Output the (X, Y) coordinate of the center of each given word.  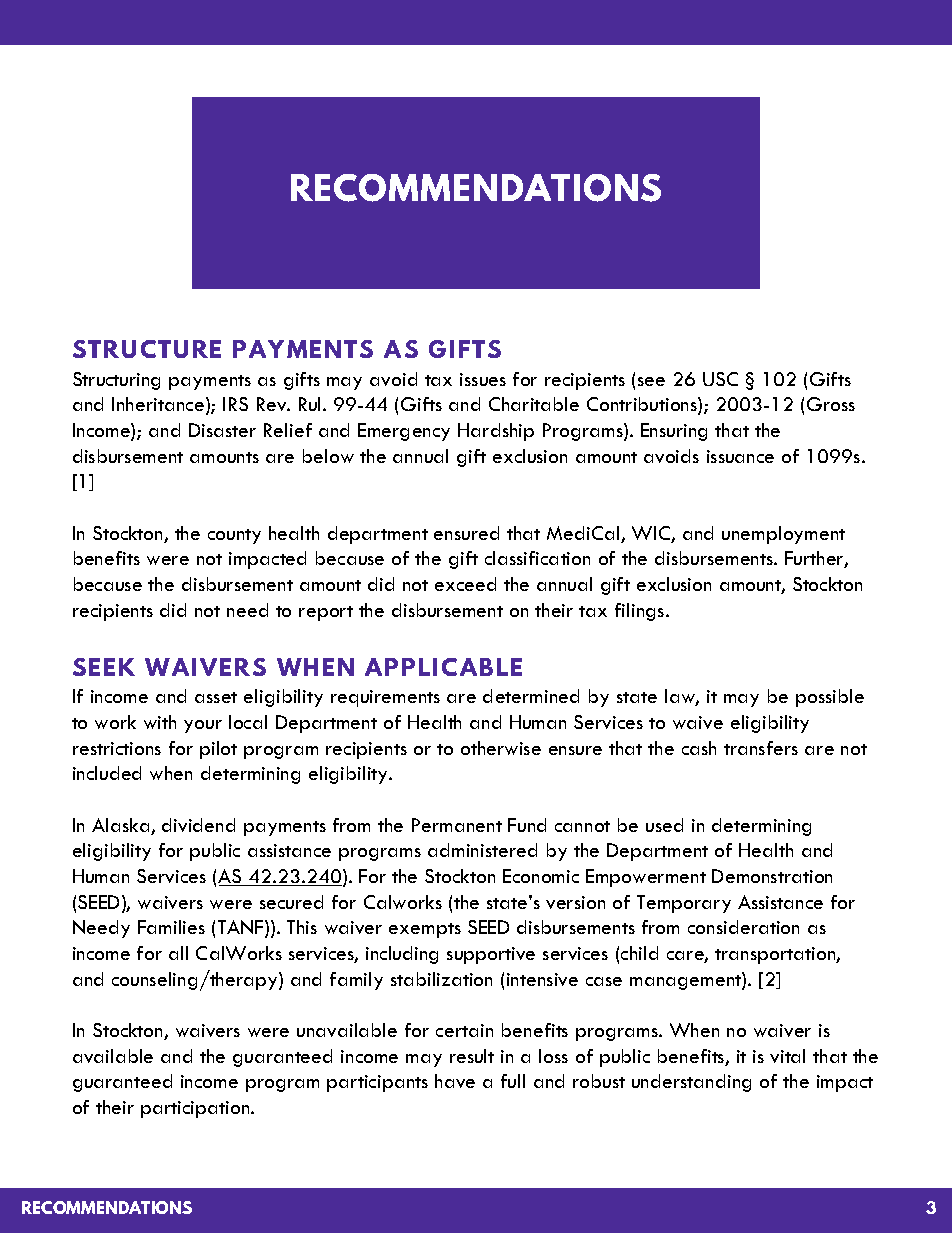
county (234, 536)
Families (171, 927)
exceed (465, 584)
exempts (425, 930)
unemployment (783, 535)
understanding (691, 1083)
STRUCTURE (147, 349)
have (455, 1081)
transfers (761, 748)
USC (720, 379)
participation (196, 1109)
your (203, 726)
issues (483, 379)
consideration (743, 927)
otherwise (501, 748)
